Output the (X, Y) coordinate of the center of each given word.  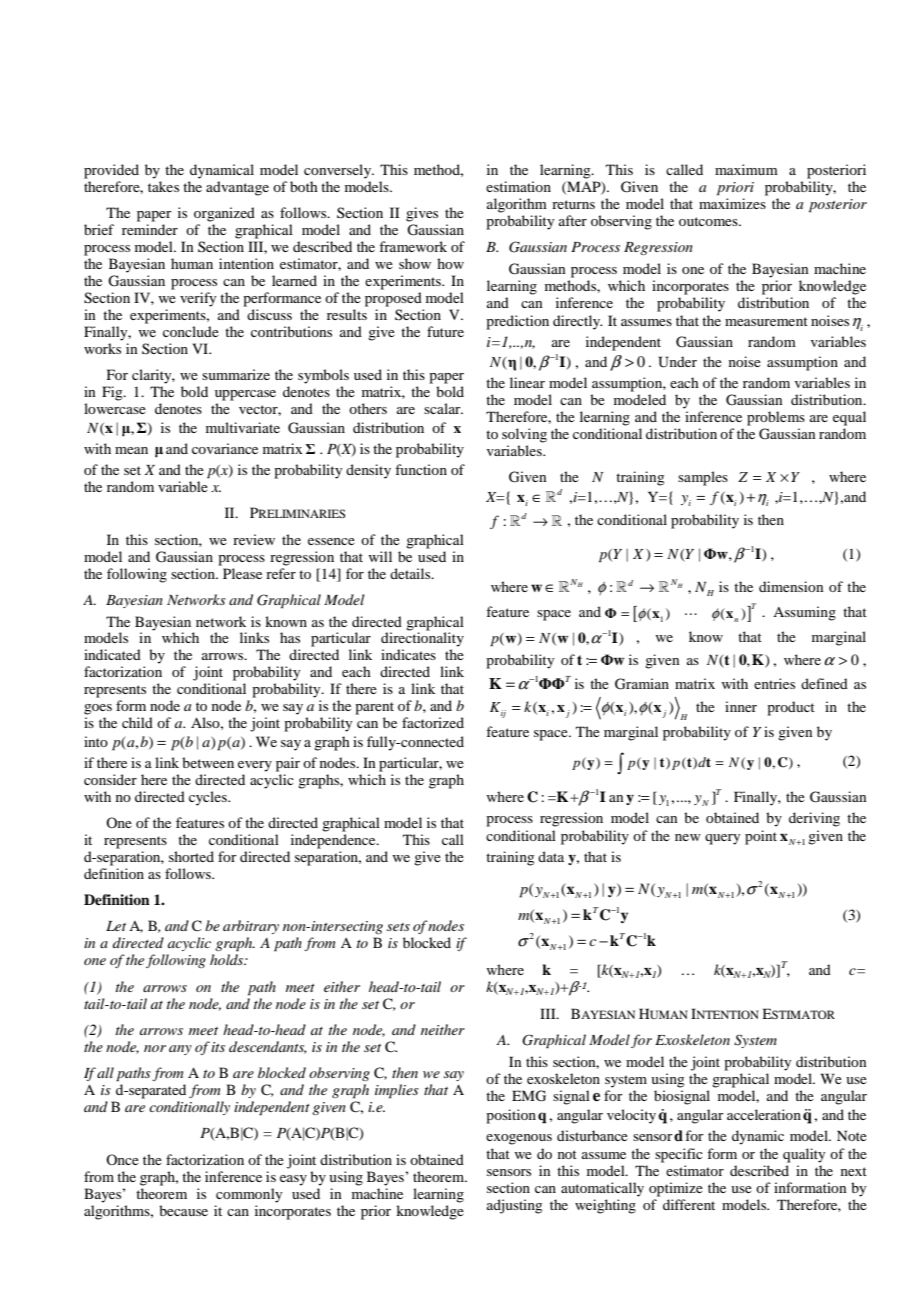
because (183, 1210)
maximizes (732, 203)
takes (163, 186)
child (137, 722)
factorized (433, 722)
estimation (518, 186)
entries (774, 683)
